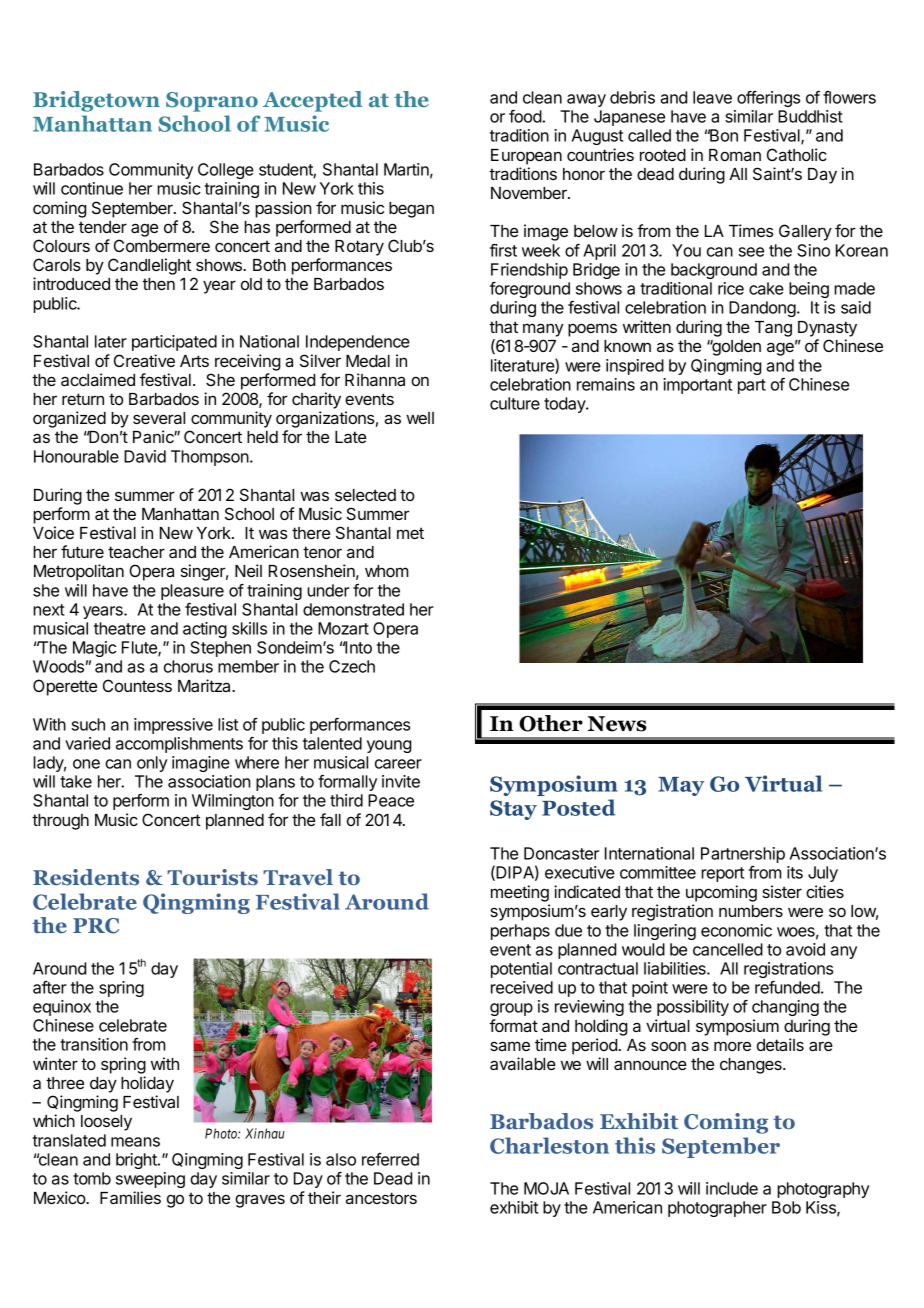  I want to click on sweeping, so click(150, 1180).
